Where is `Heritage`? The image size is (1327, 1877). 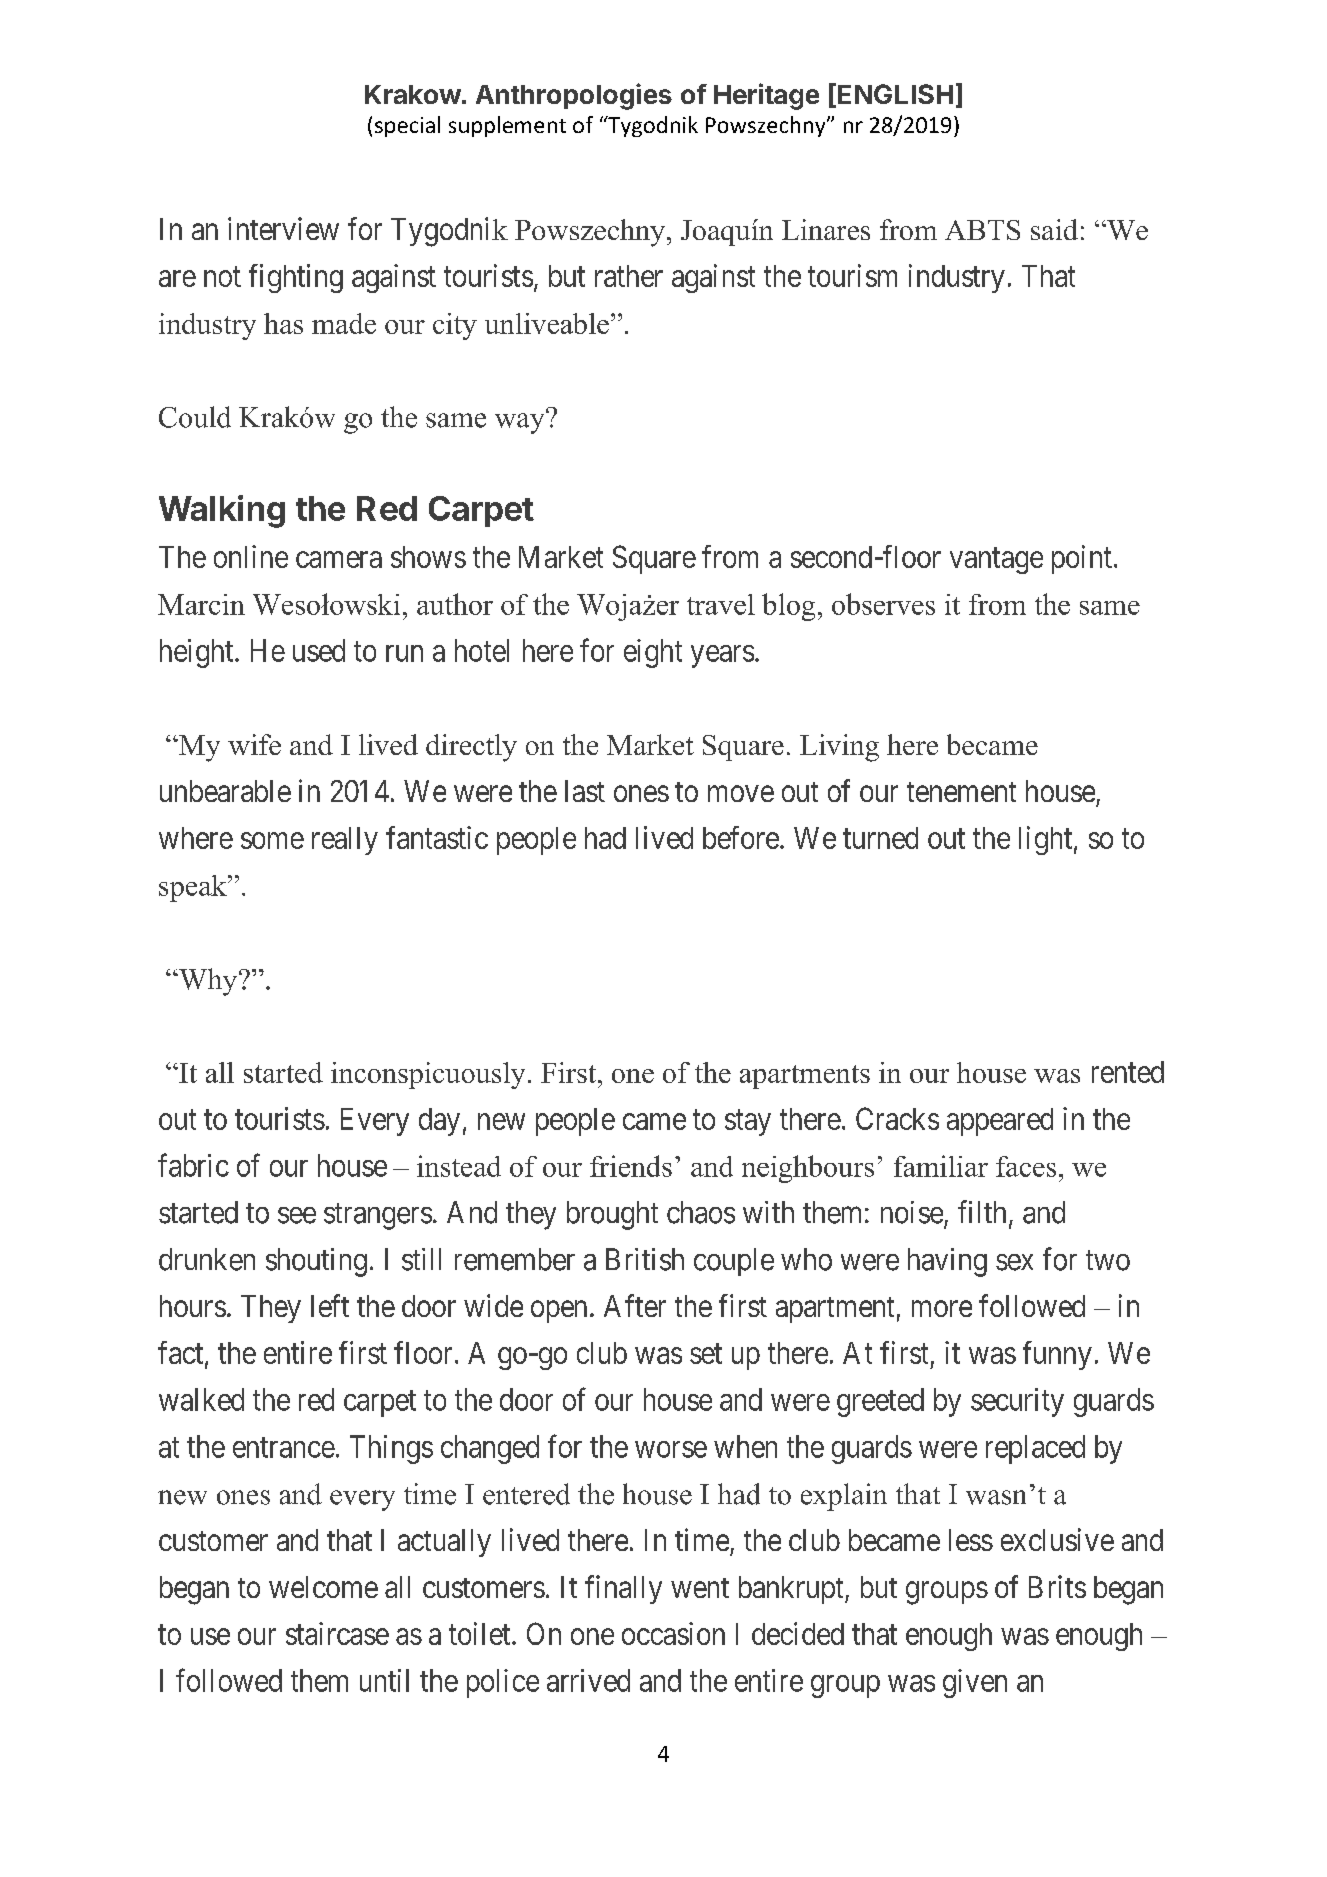
Heritage is located at coordinates (766, 96).
